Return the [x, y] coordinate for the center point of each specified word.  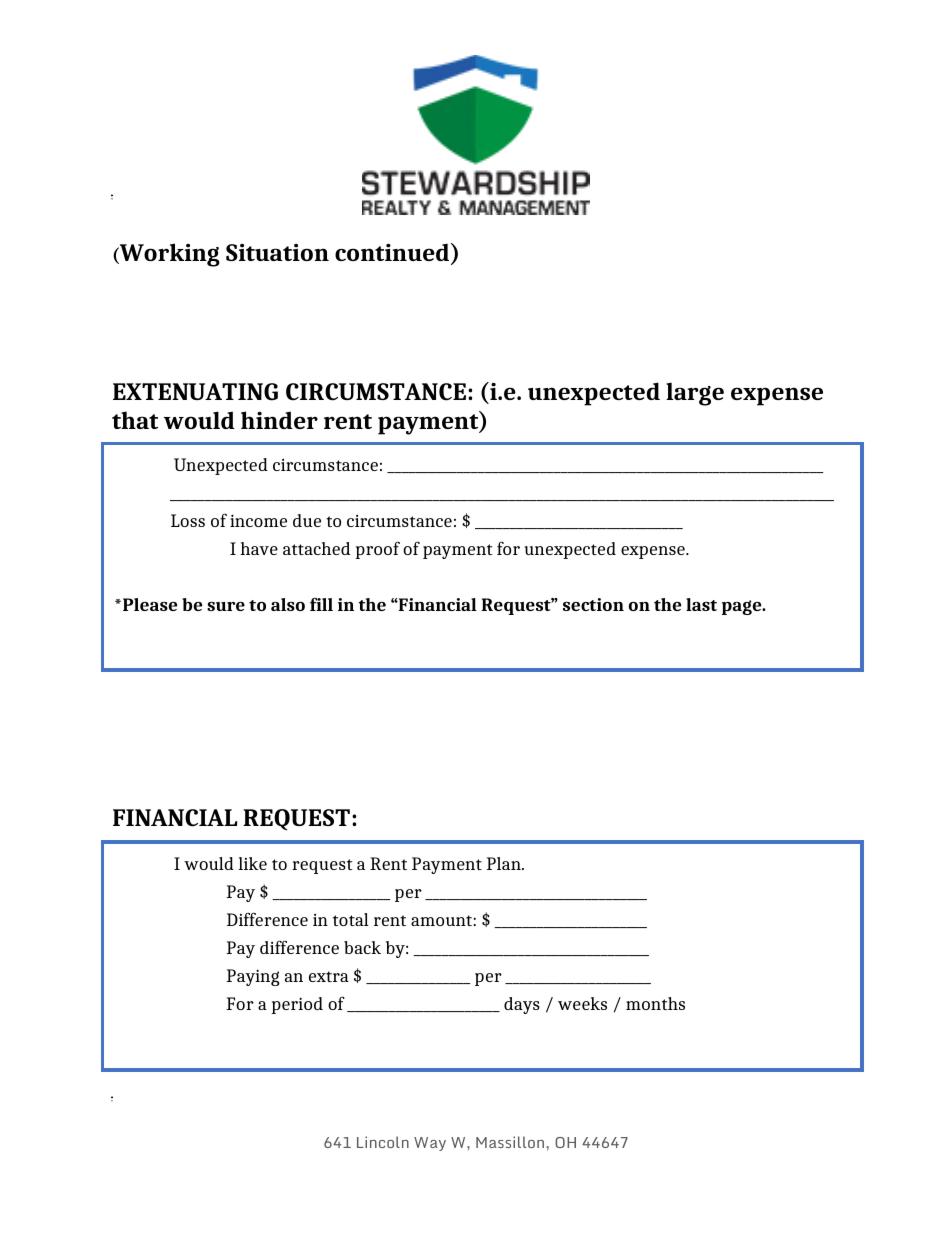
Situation [277, 252]
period [297, 1005]
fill [321, 604]
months [655, 1003]
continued [393, 253]
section [593, 604]
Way [430, 1144]
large [695, 394]
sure [226, 606]
